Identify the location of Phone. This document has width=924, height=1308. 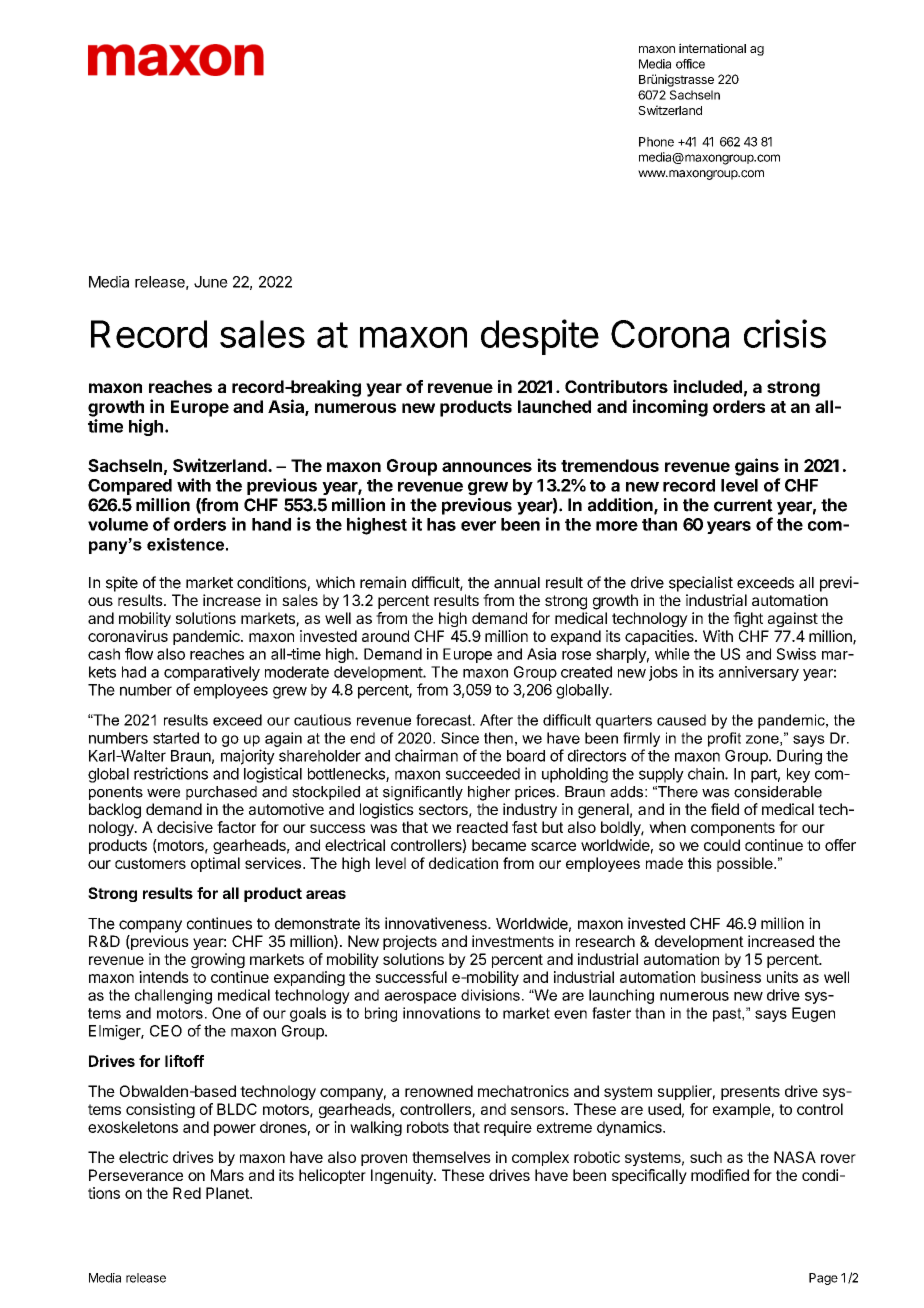
(656, 142).
